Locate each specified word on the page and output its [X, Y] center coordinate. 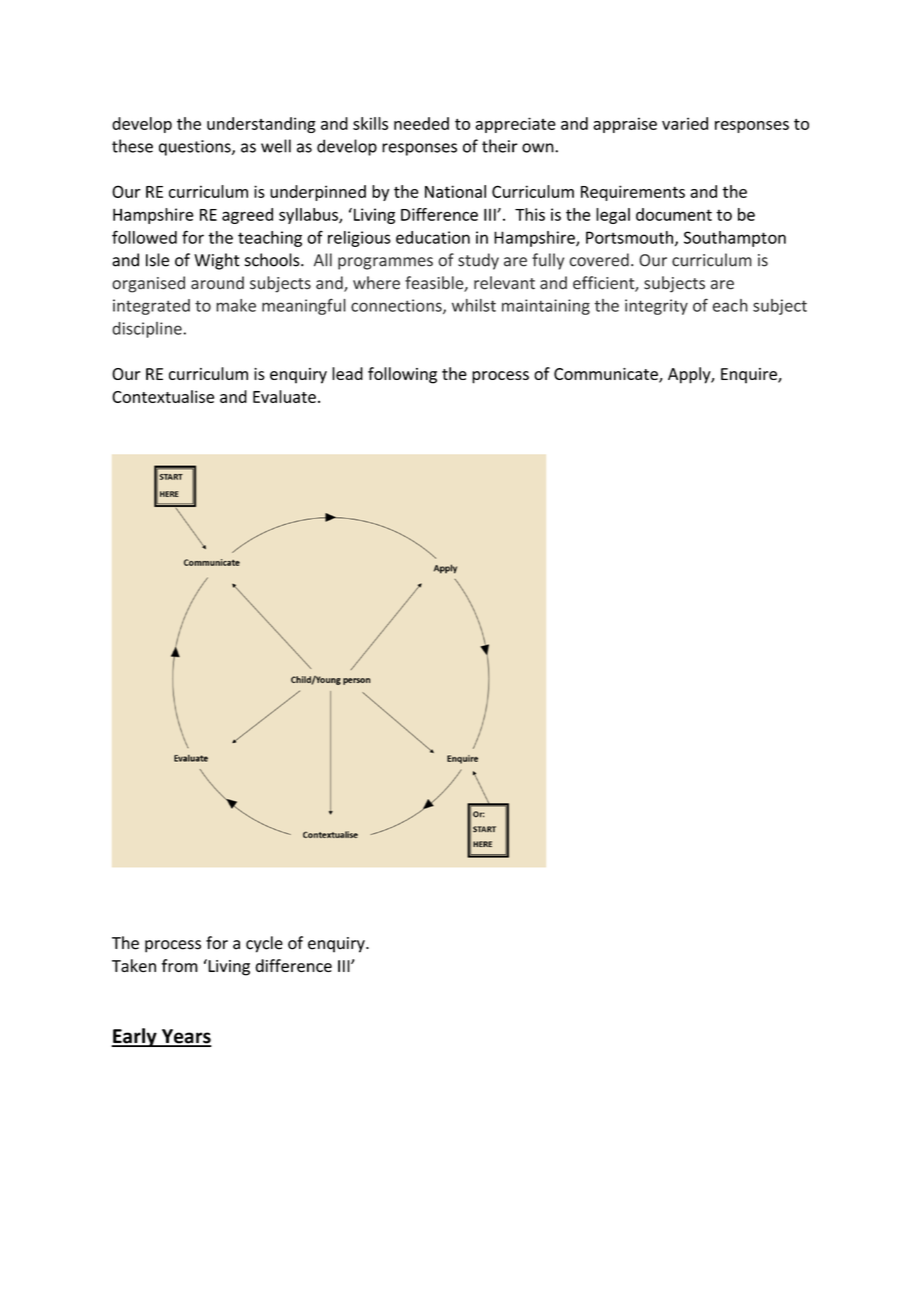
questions [196, 148]
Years [186, 1037]
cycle [264, 944]
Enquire [750, 376]
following [402, 375]
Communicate [607, 375]
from [180, 965]
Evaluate [284, 396]
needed [421, 123]
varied [685, 123]
